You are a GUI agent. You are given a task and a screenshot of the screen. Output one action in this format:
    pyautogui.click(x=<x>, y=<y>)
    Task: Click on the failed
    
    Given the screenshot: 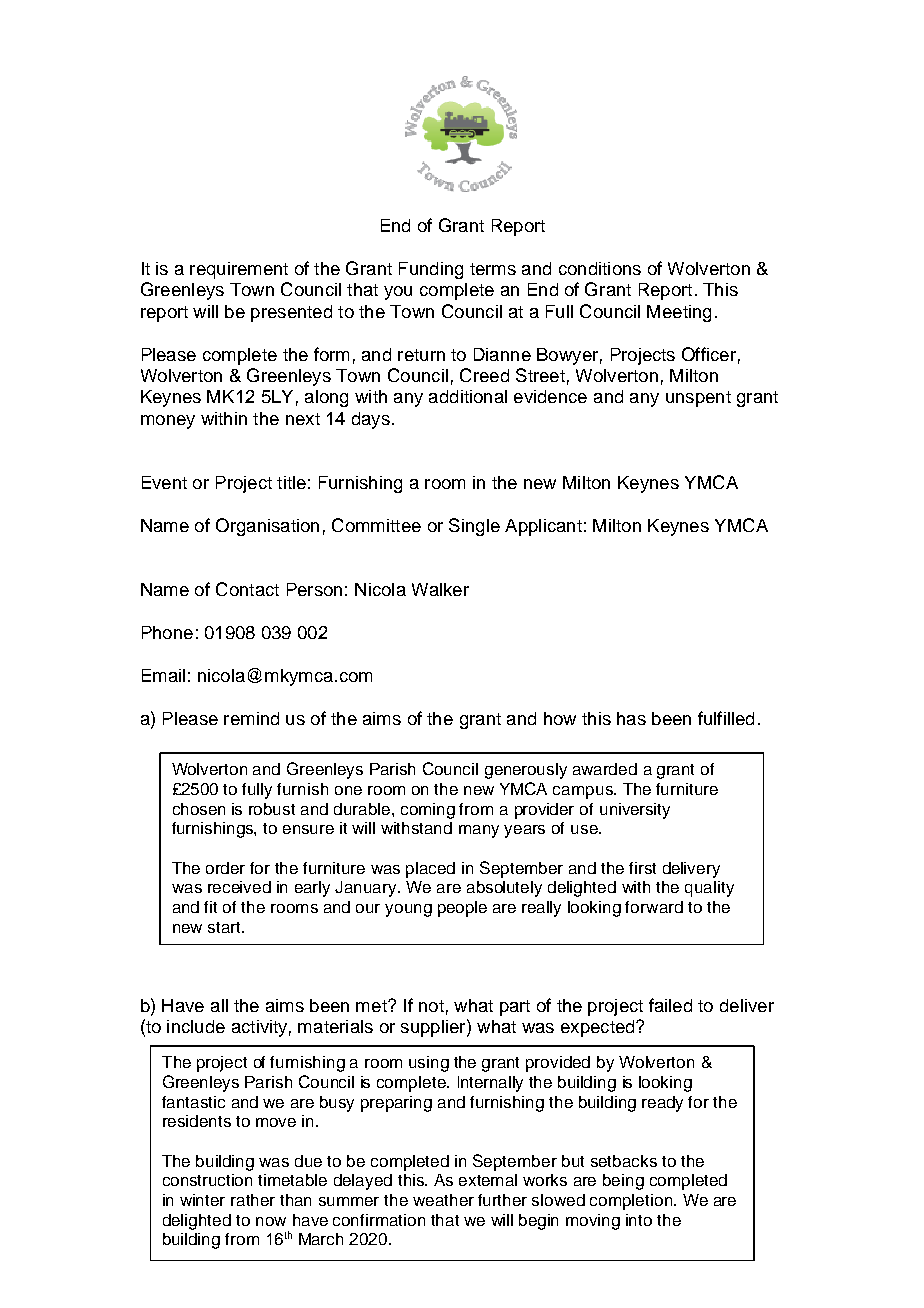 What is the action you would take?
    pyautogui.click(x=670, y=1005)
